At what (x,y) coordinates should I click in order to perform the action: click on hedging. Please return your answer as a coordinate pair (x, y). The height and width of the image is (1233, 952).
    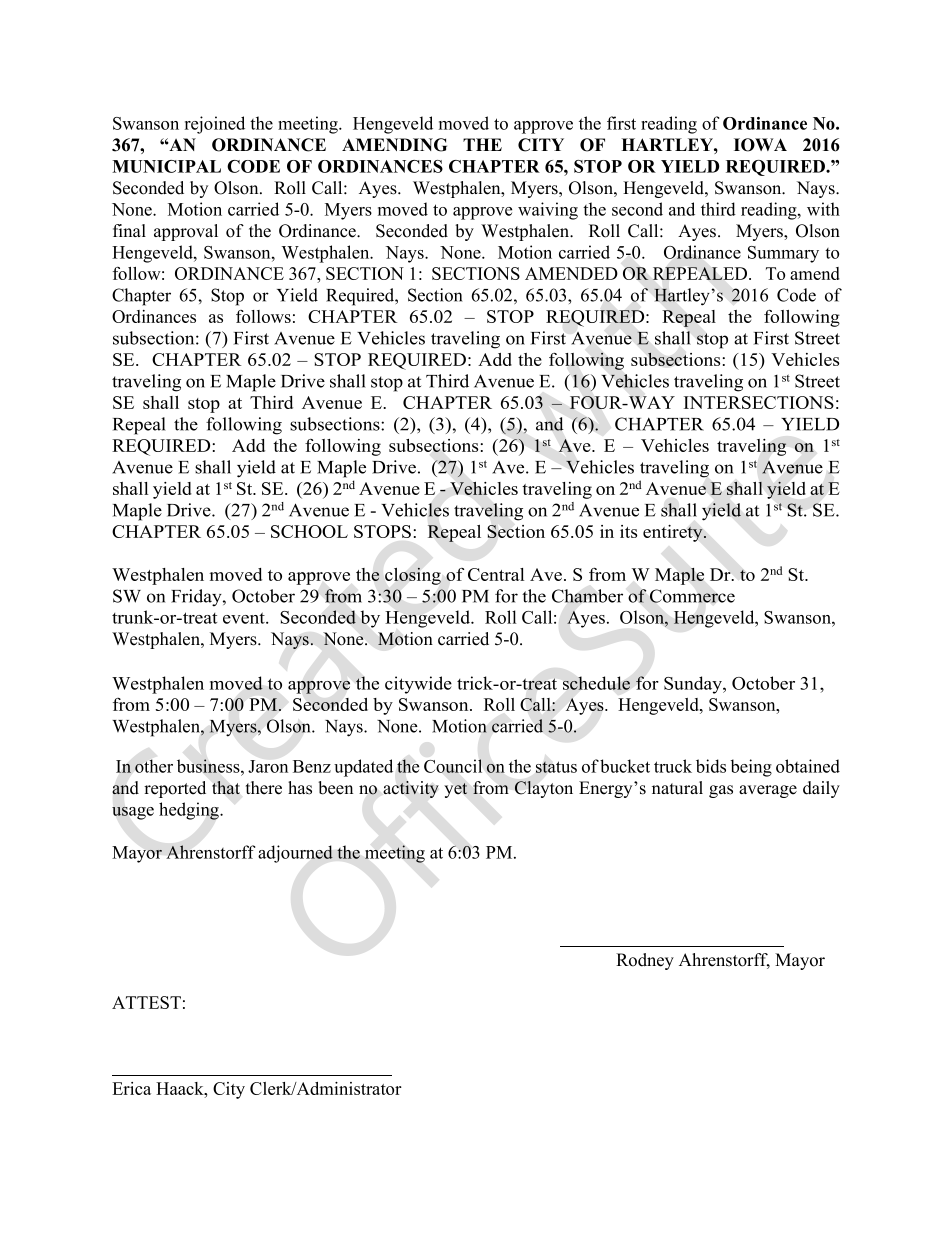
    Looking at the image, I should click on (190, 811).
